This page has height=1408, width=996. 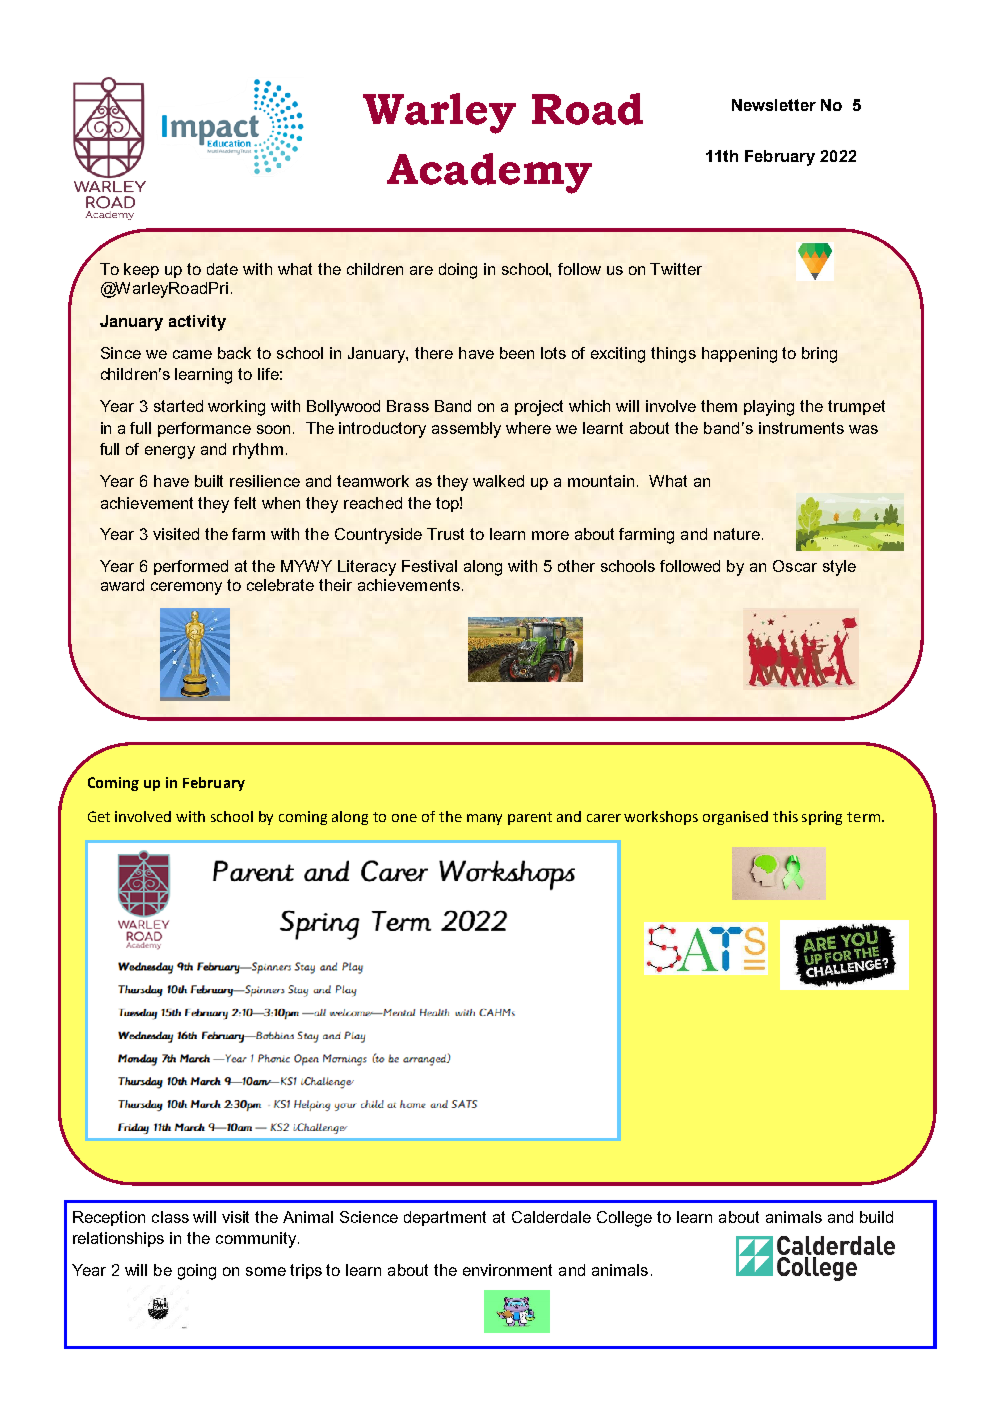 I want to click on environment, so click(x=507, y=1270).
